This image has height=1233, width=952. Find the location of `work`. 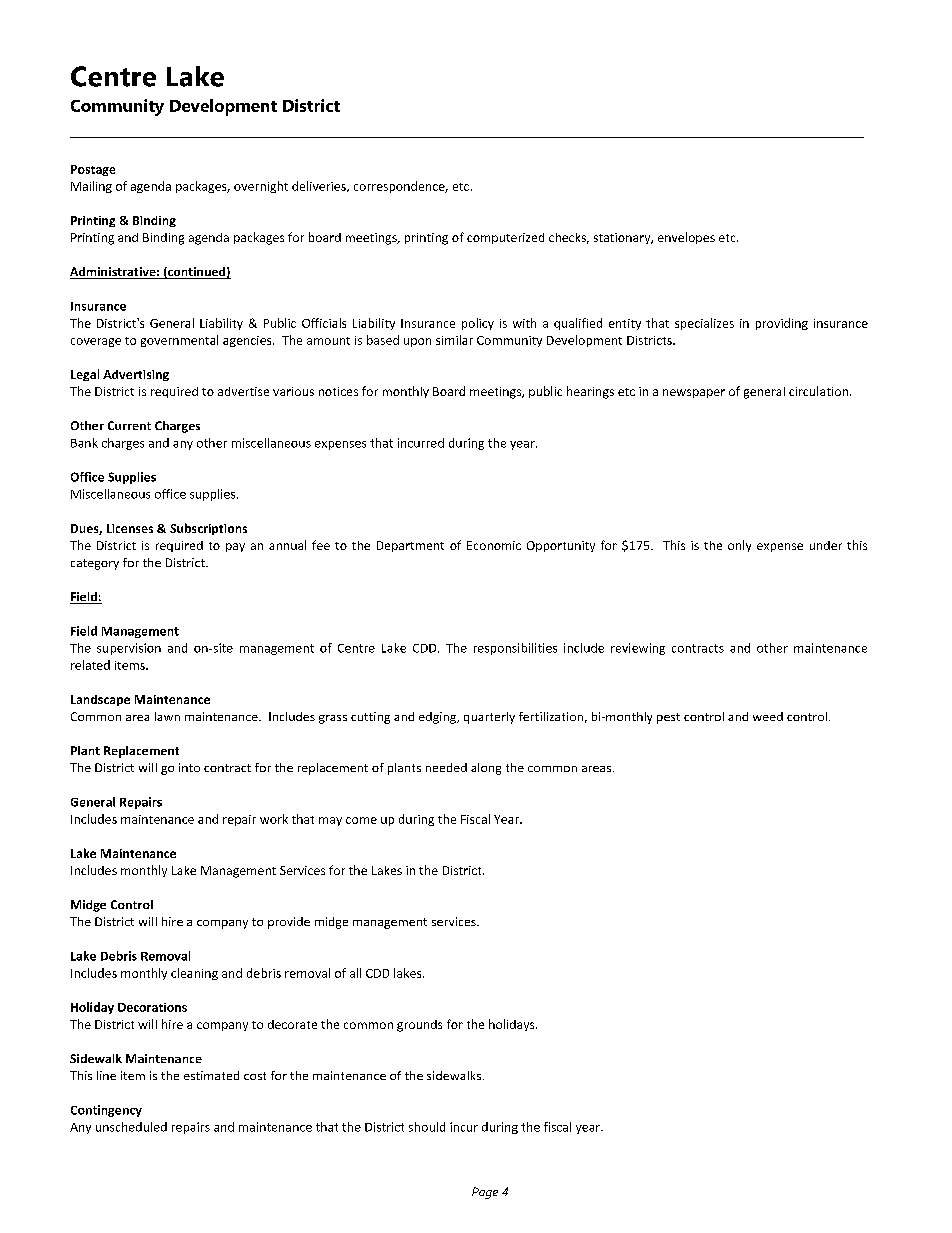

work is located at coordinates (274, 819).
